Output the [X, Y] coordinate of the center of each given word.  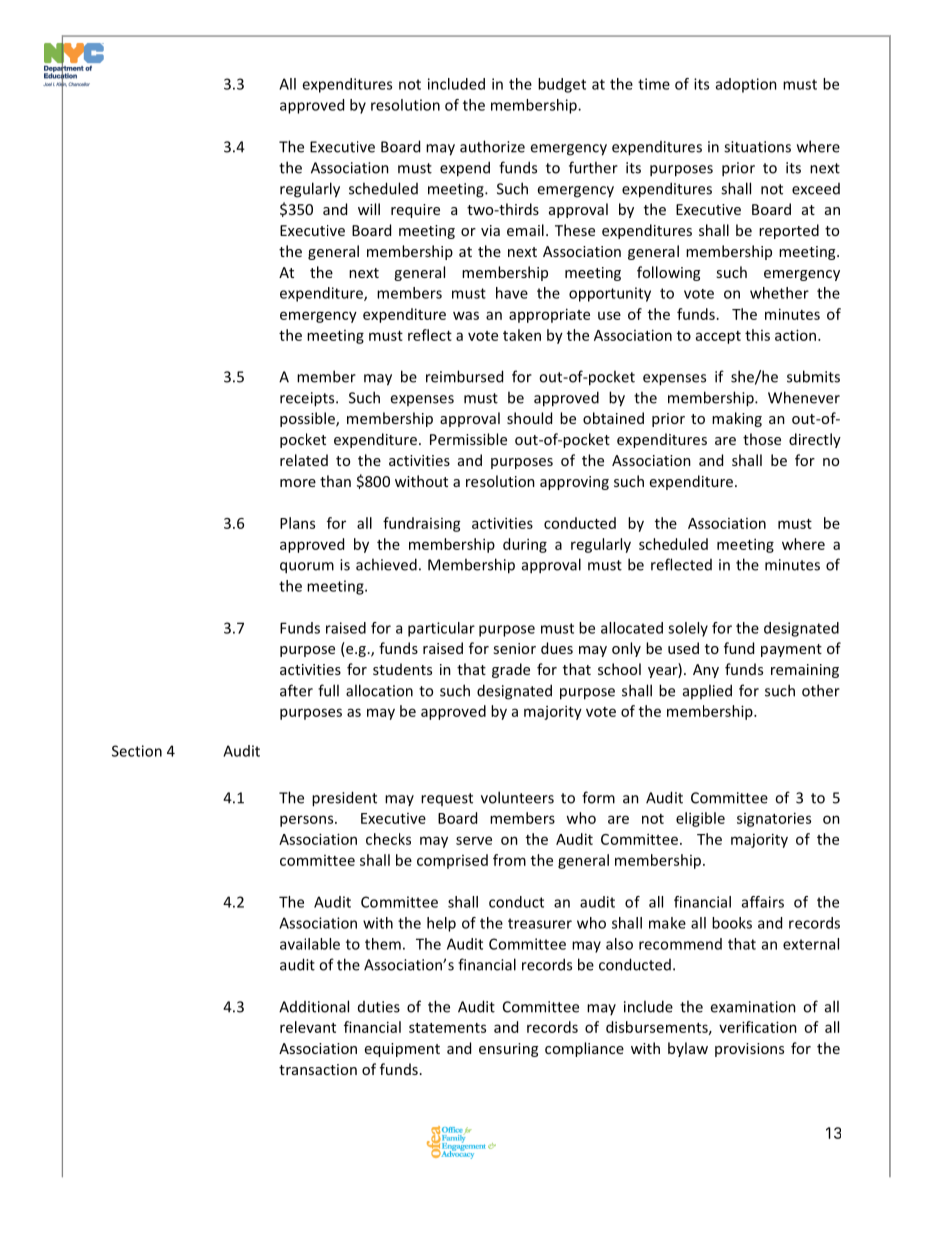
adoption [746, 85]
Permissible [468, 439]
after [296, 690]
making [737, 419]
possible [308, 419]
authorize [492, 146]
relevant [308, 1027]
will [369, 209]
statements [447, 1028]
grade [511, 670]
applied [707, 691]
